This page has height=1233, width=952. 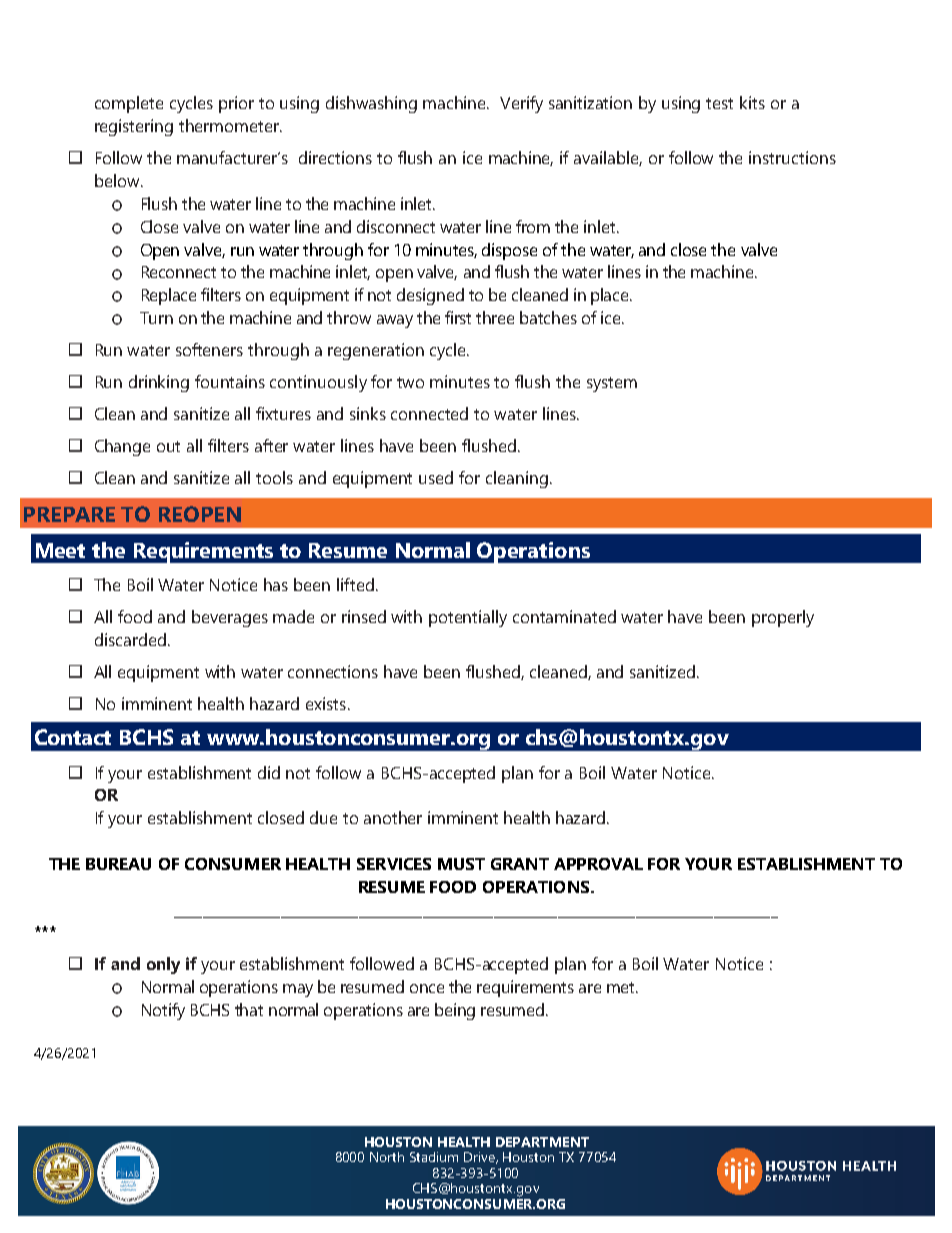 What do you see at coordinates (387, 1157) in the page?
I see `North` at bounding box center [387, 1157].
